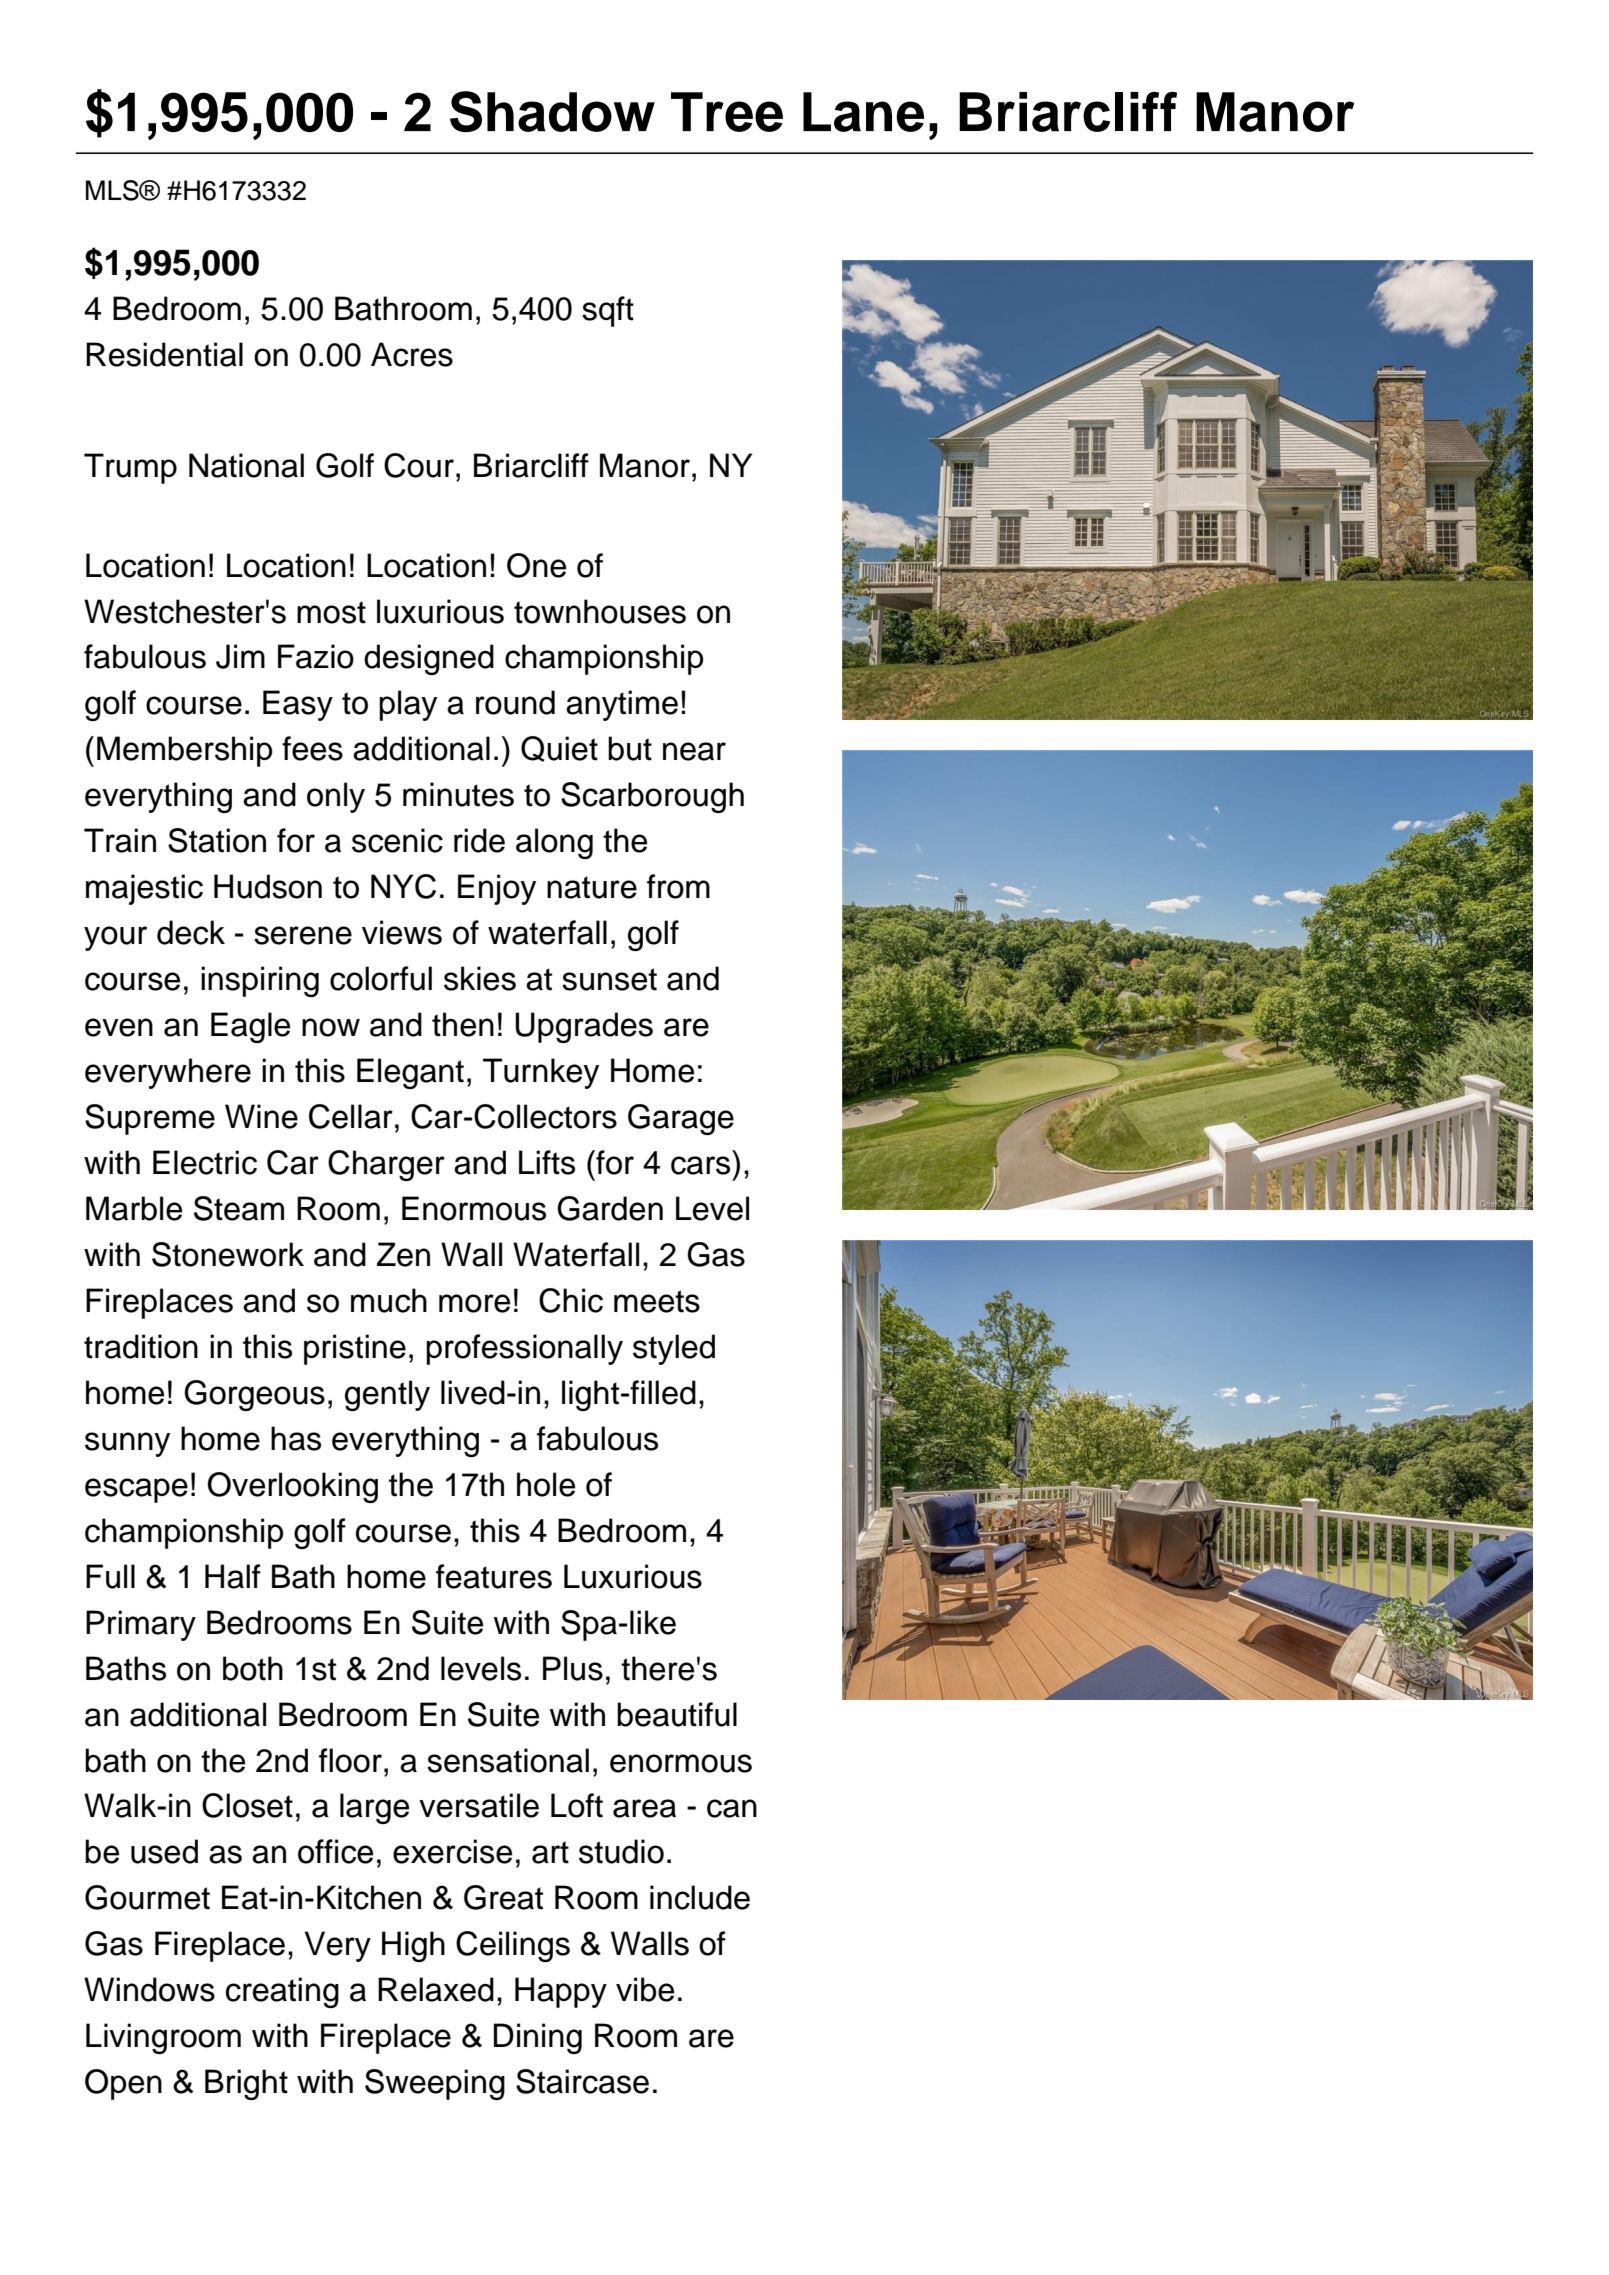 The width and height of the document is (1609, 2275). What do you see at coordinates (515, 702) in the document?
I see `round` at bounding box center [515, 702].
